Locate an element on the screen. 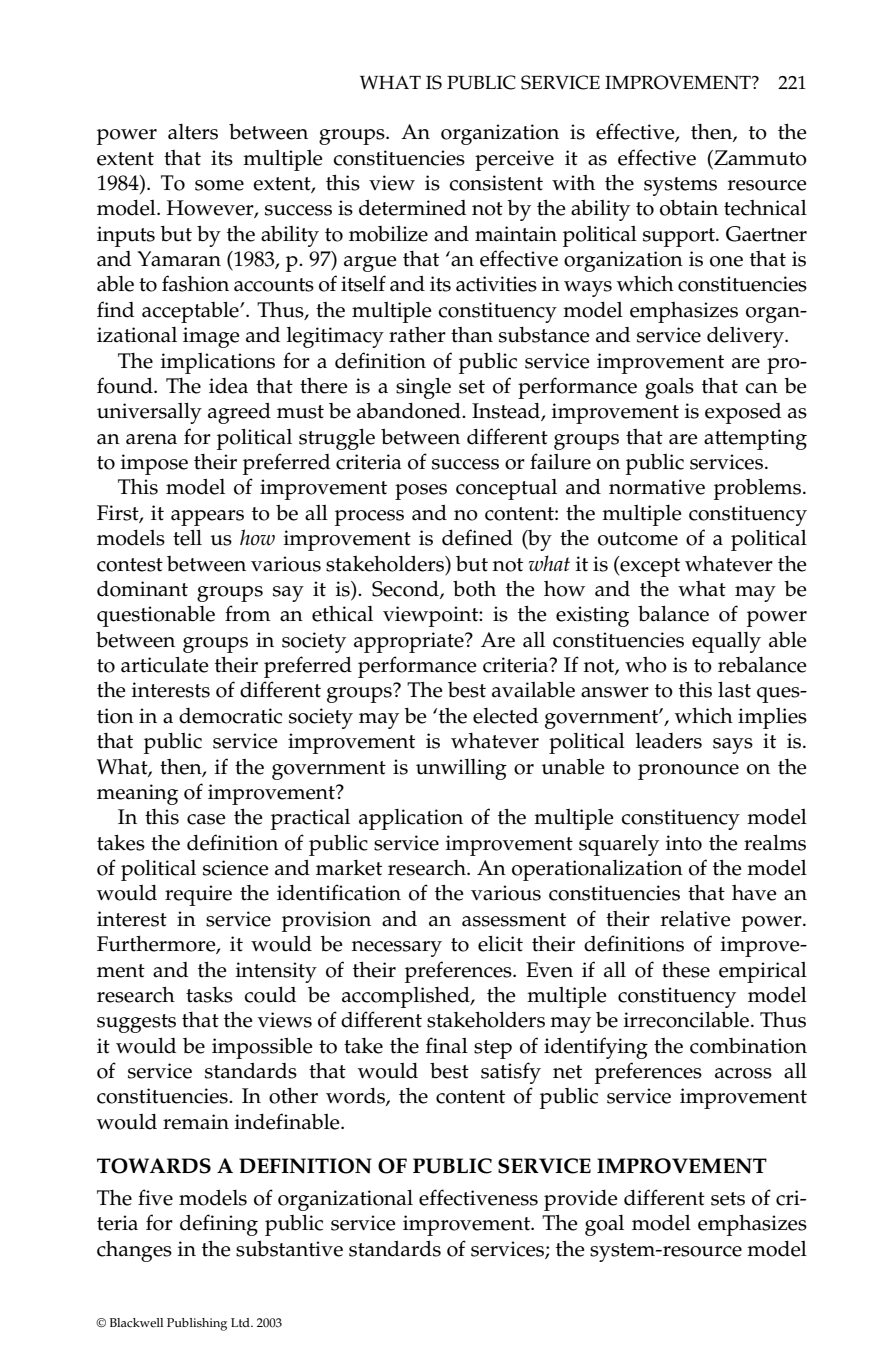 This screenshot has height=1372, width=892. outcome is located at coordinates (638, 539).
